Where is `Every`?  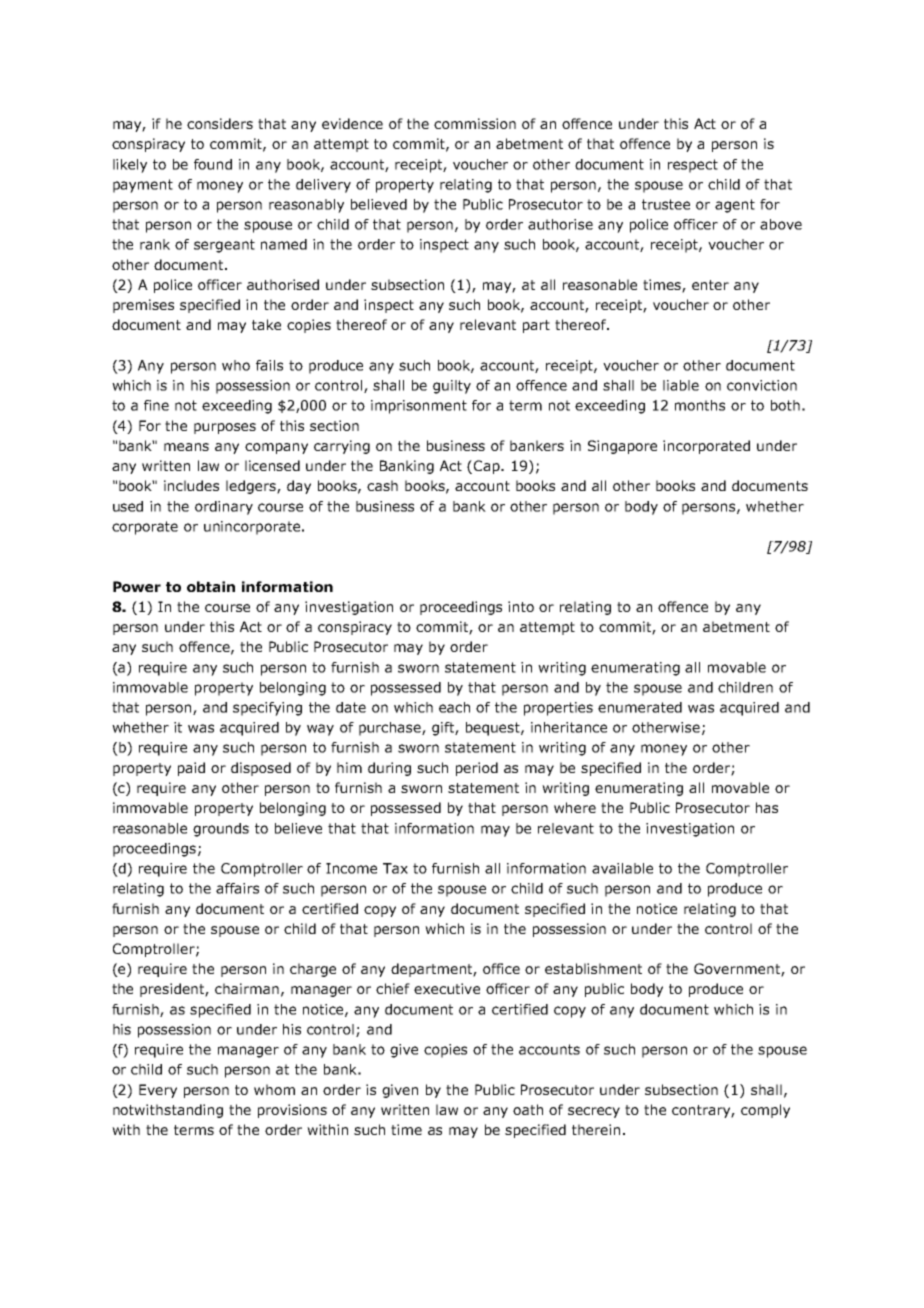 Every is located at coordinates (158, 1091).
